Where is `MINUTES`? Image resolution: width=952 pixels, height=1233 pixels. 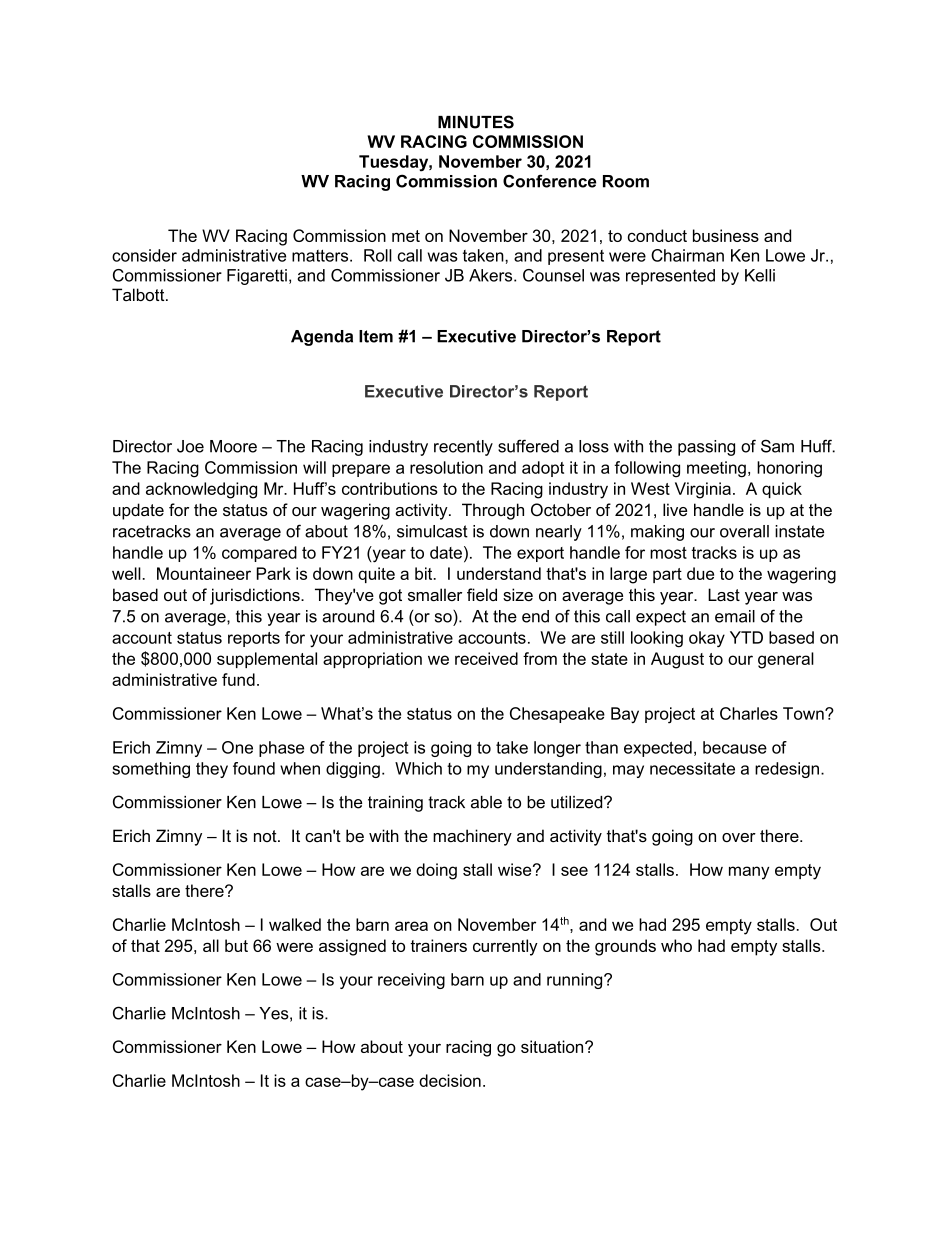 MINUTES is located at coordinates (476, 122).
